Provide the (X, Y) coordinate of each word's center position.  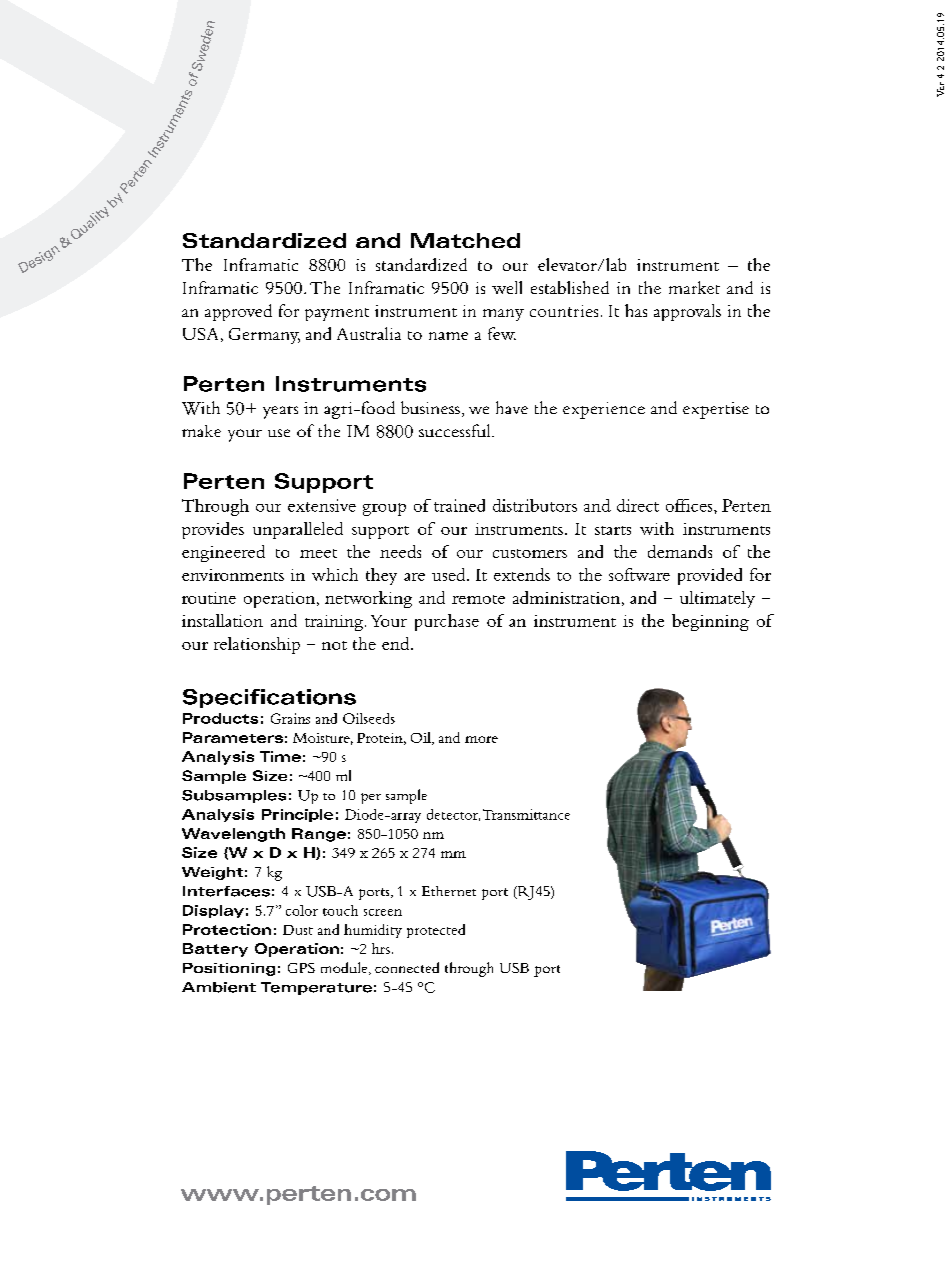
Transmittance (526, 814)
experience (604, 410)
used (450, 574)
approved (238, 312)
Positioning (229, 969)
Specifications (269, 698)
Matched (465, 240)
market (694, 287)
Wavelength (233, 835)
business (430, 407)
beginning (710, 622)
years (280, 412)
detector (453, 815)
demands (680, 551)
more (481, 739)
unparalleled (298, 530)
